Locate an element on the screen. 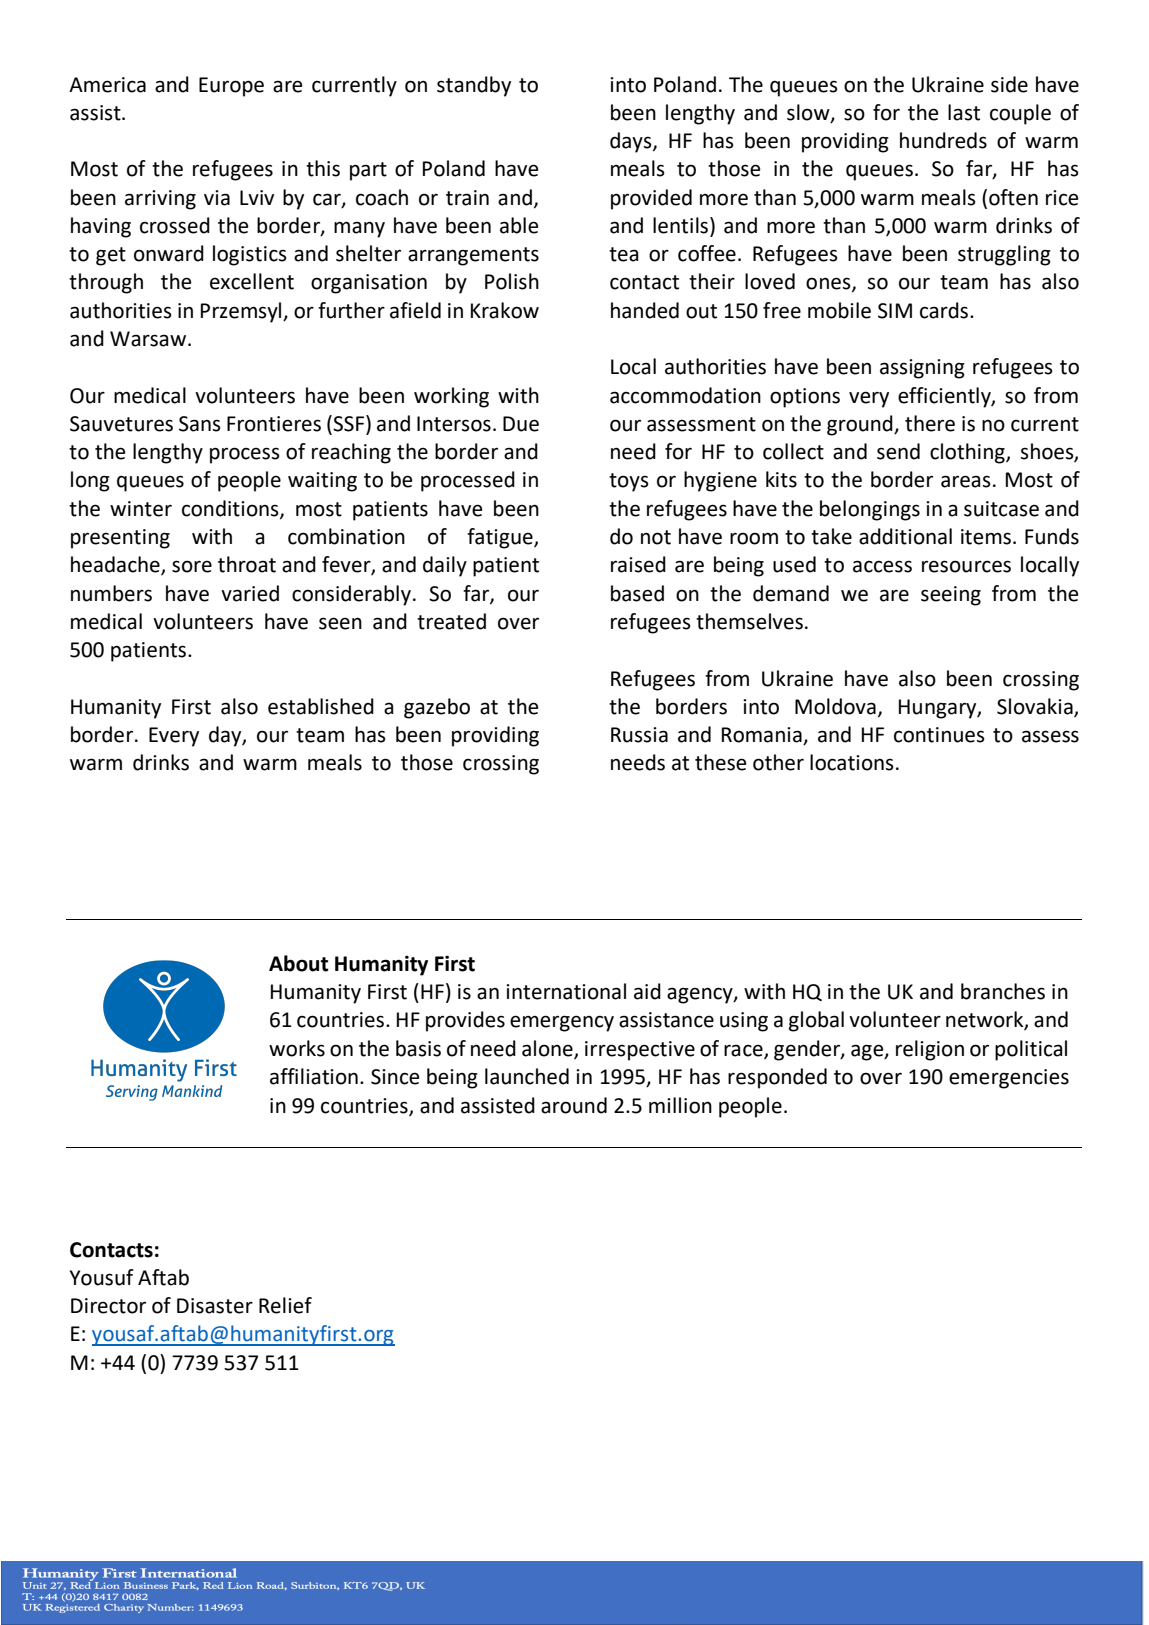 This screenshot has width=1149, height=1625. Disaster is located at coordinates (215, 1306).
